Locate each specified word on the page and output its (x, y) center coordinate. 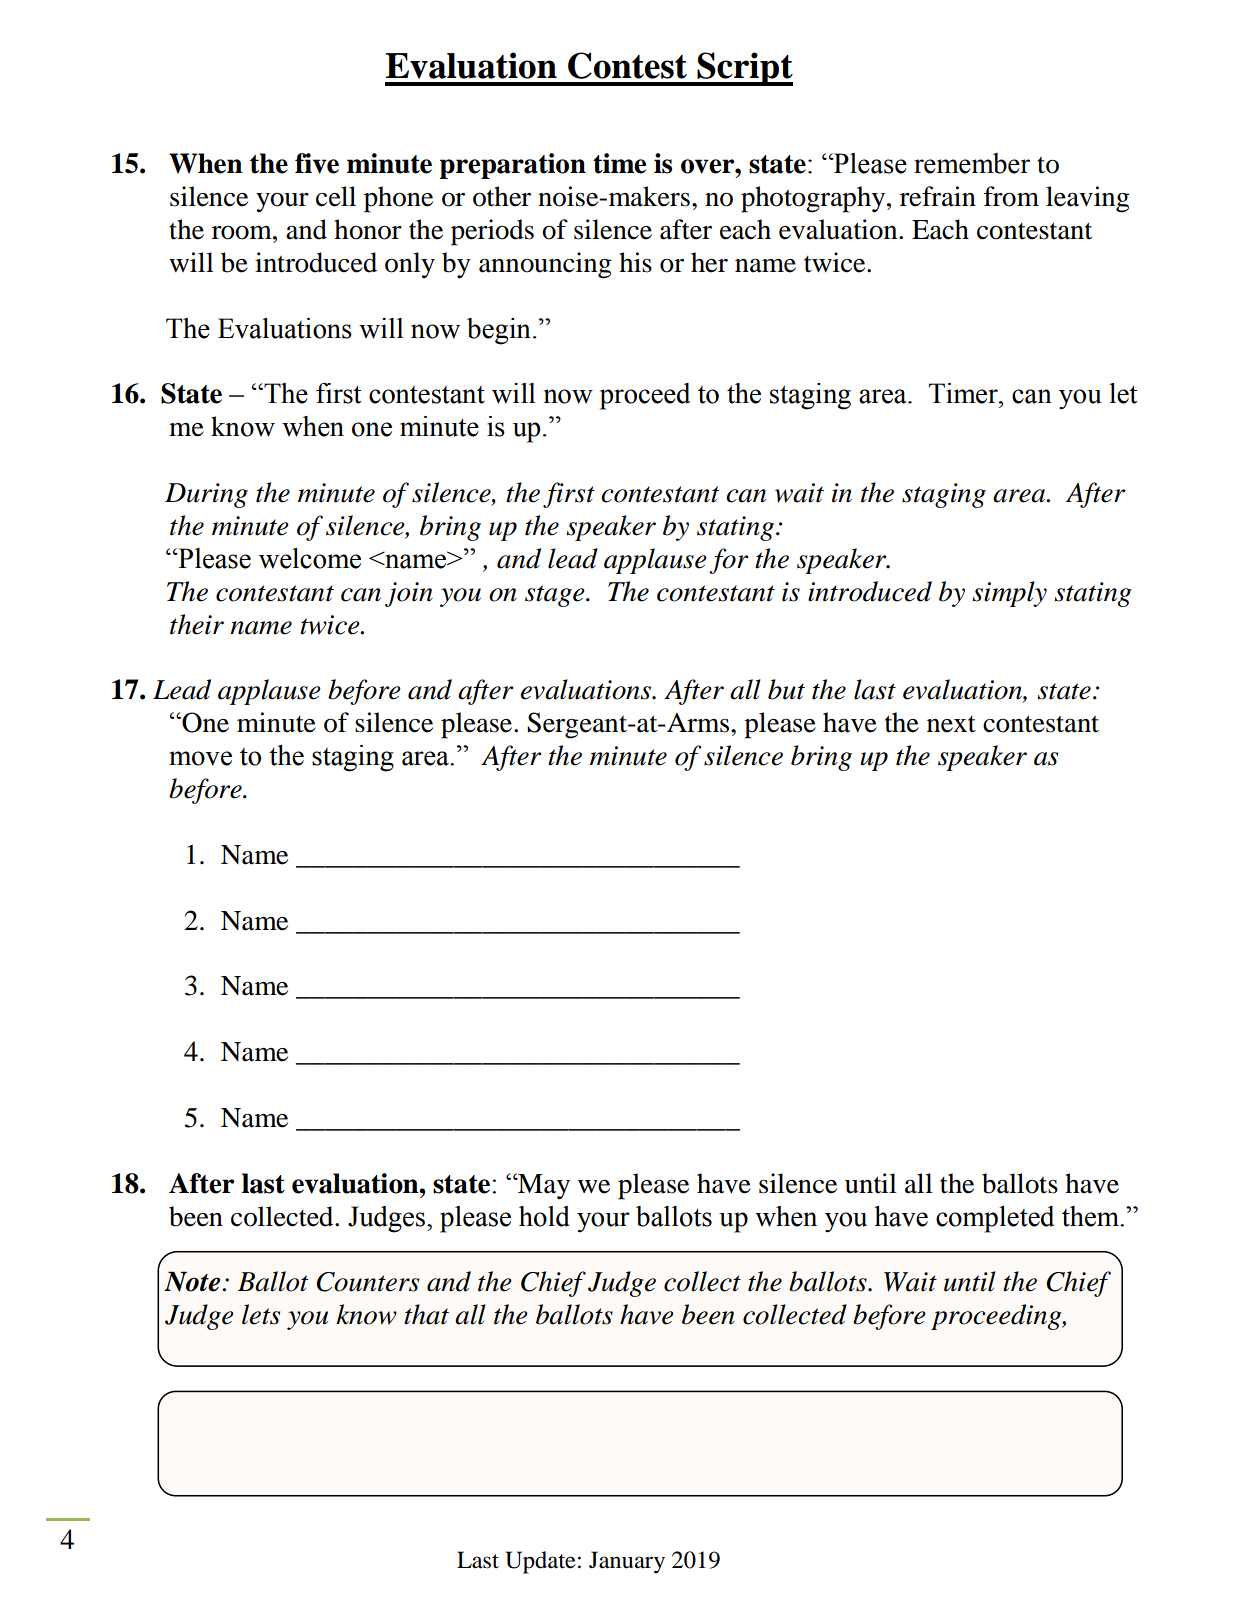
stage (556, 596)
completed (995, 1219)
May (543, 1186)
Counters (367, 1282)
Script (744, 69)
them (1092, 1216)
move (200, 758)
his (635, 262)
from (1011, 196)
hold (544, 1216)
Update (540, 1562)
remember (972, 163)
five (317, 163)
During (206, 495)
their (197, 624)
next (951, 724)
